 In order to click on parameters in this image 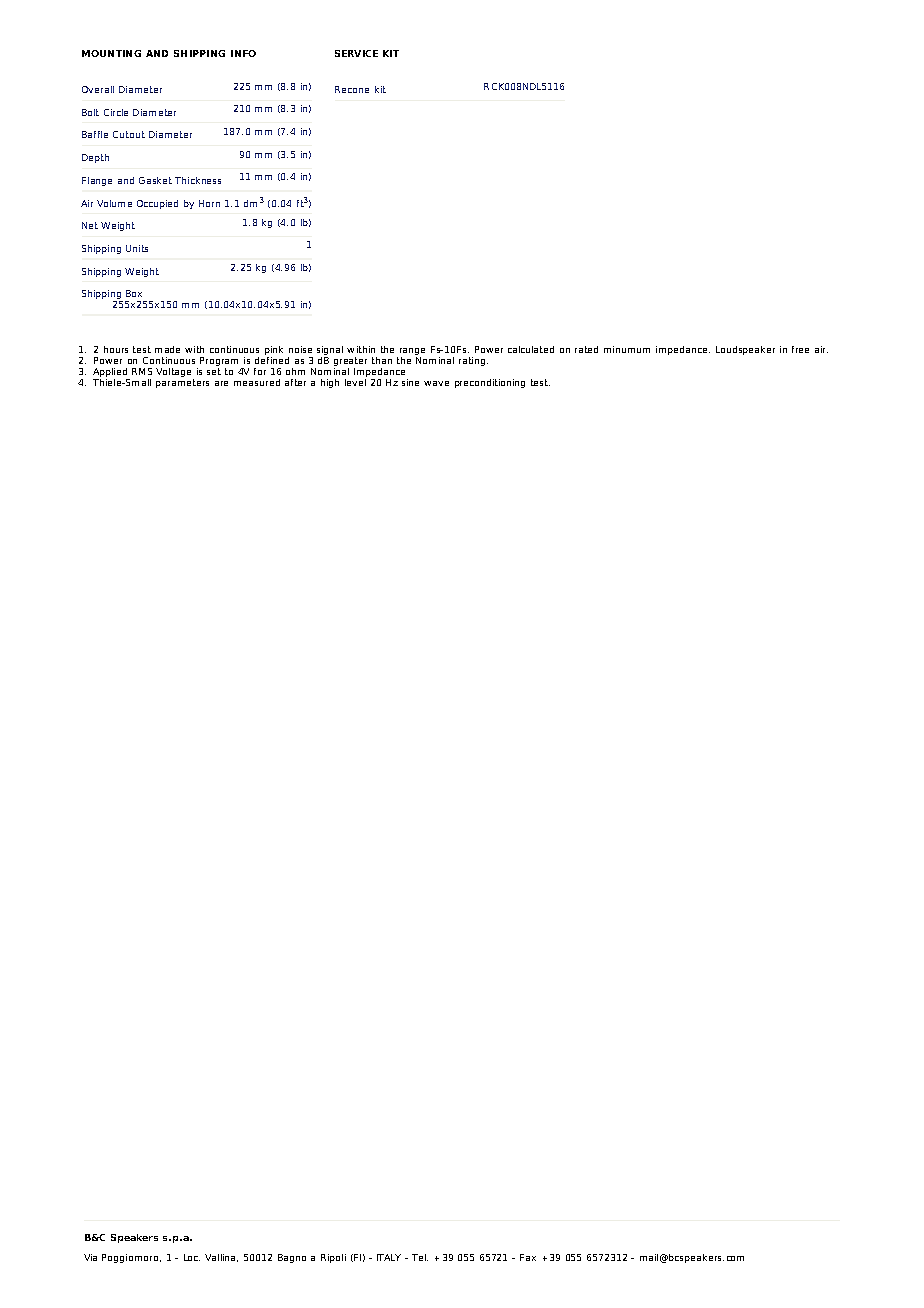, I will do `click(182, 383)`.
